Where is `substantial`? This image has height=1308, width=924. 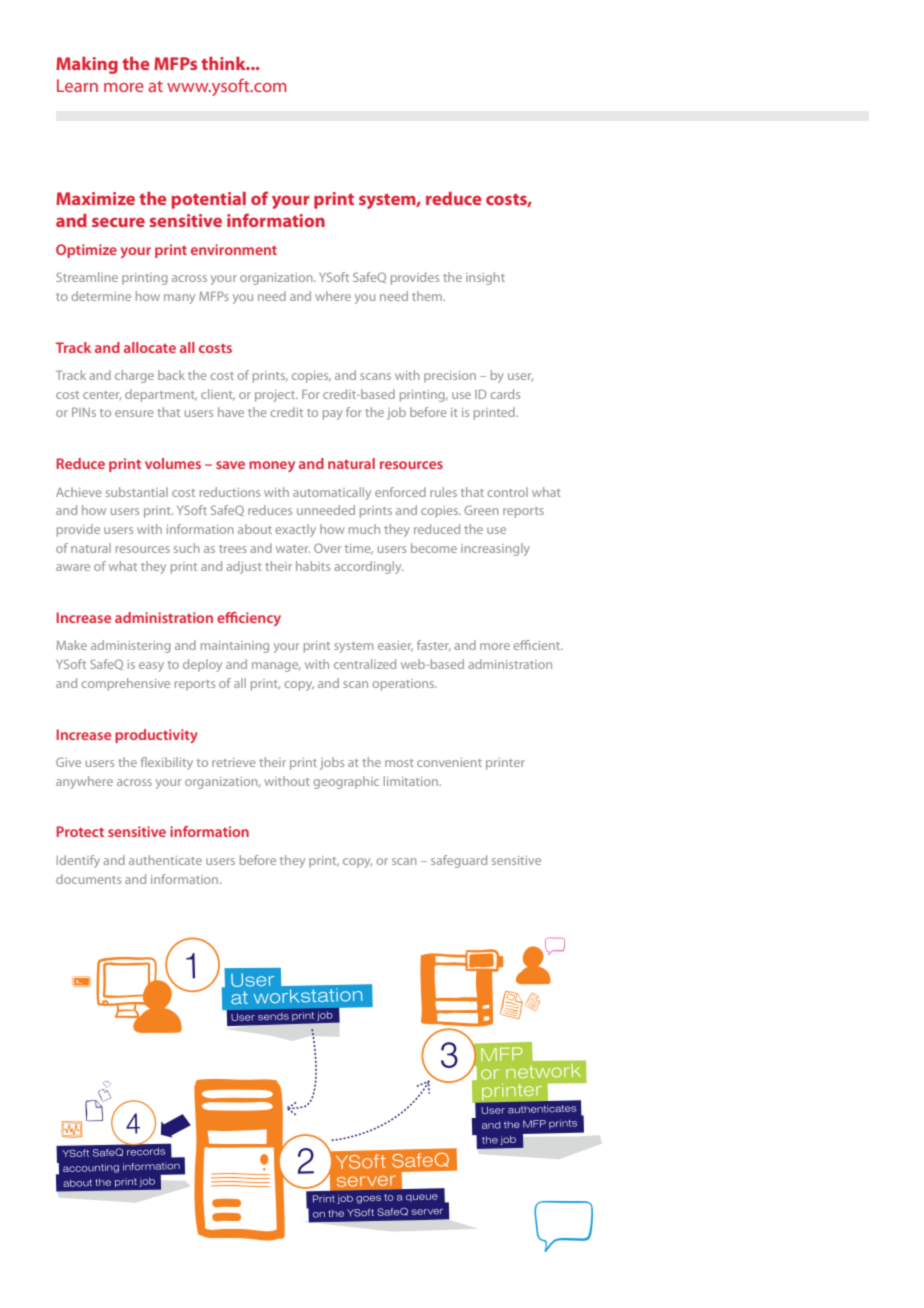 substantial is located at coordinates (137, 492).
